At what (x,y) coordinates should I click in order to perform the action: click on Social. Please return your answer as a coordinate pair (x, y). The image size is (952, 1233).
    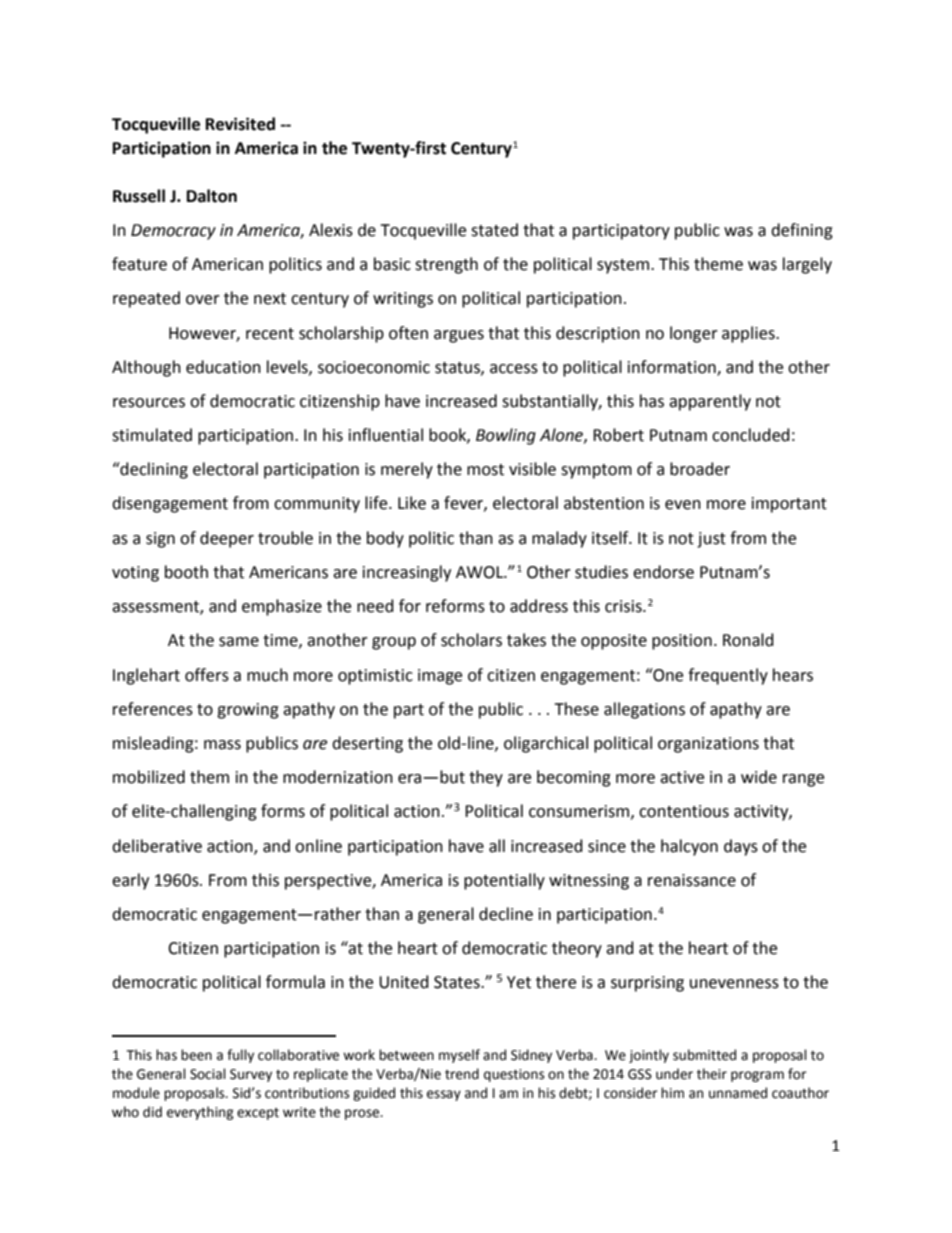
    Looking at the image, I should click on (208, 1074).
